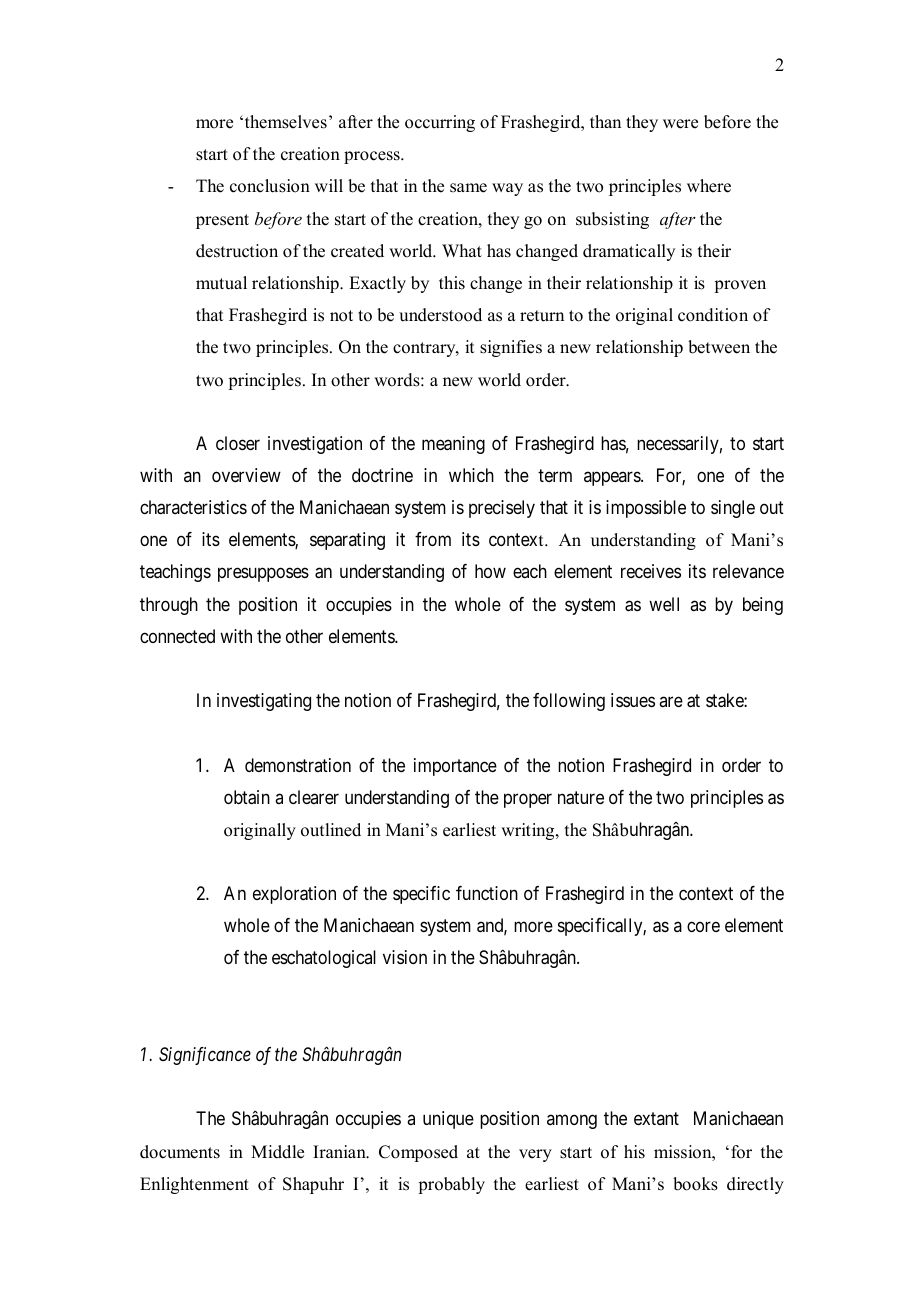  I want to click on which, so click(471, 475).
